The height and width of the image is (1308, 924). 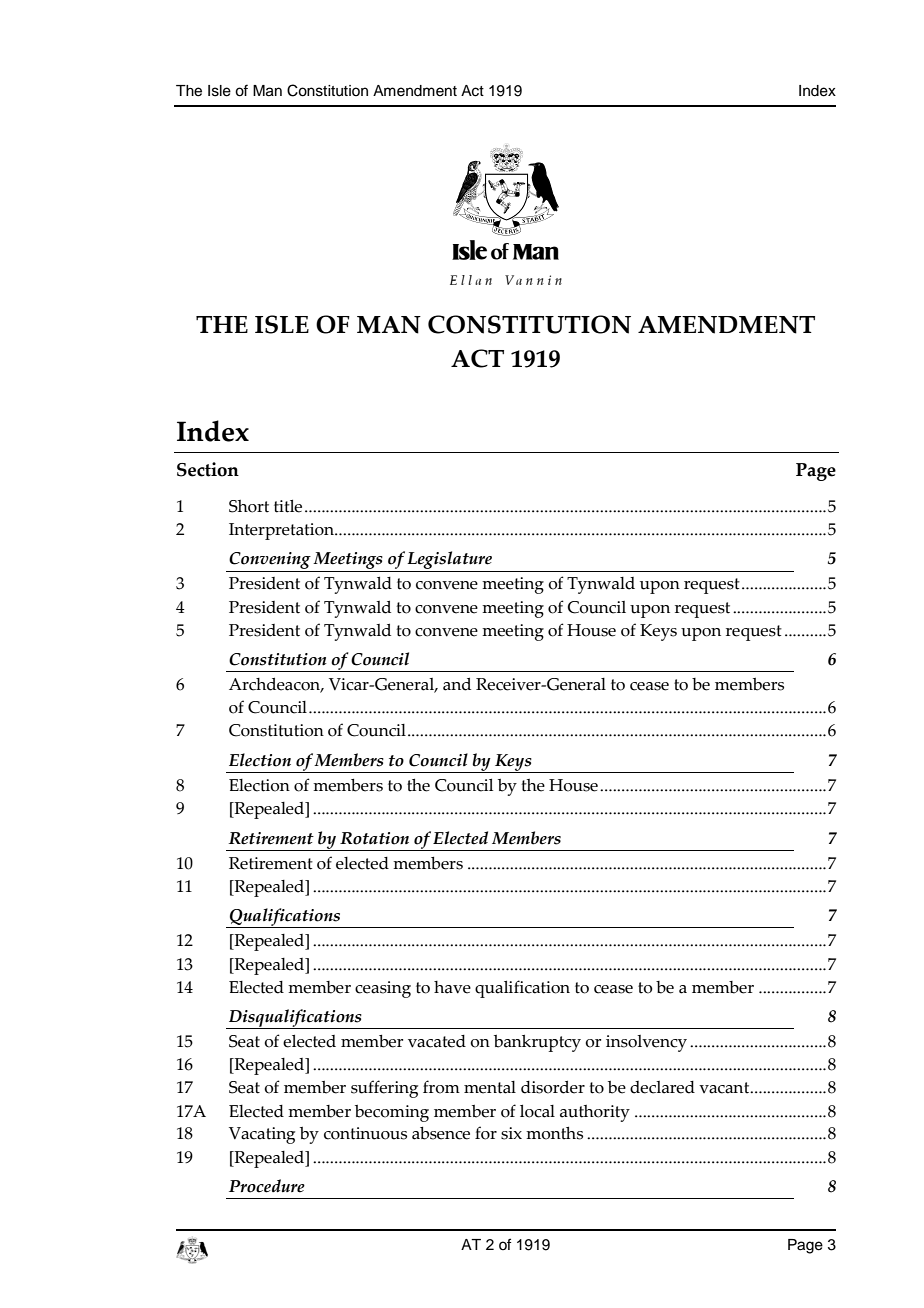 What do you see at coordinates (383, 989) in the image?
I see `ceasing` at bounding box center [383, 989].
